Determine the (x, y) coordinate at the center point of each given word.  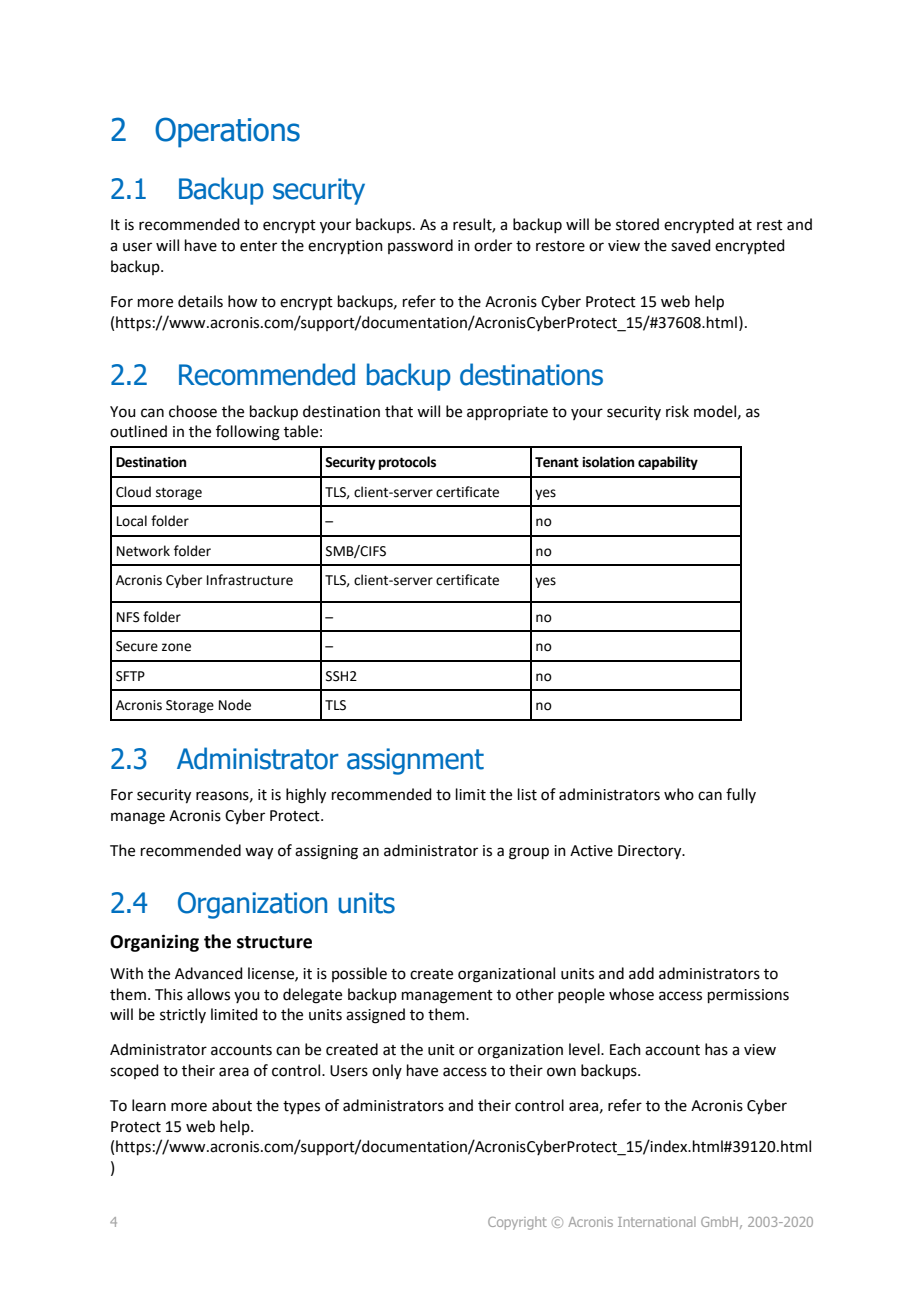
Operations (227, 132)
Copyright (517, 1223)
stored (637, 224)
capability (668, 463)
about (232, 1105)
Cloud (133, 492)
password (420, 246)
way (259, 853)
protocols (407, 463)
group (529, 853)
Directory (651, 852)
